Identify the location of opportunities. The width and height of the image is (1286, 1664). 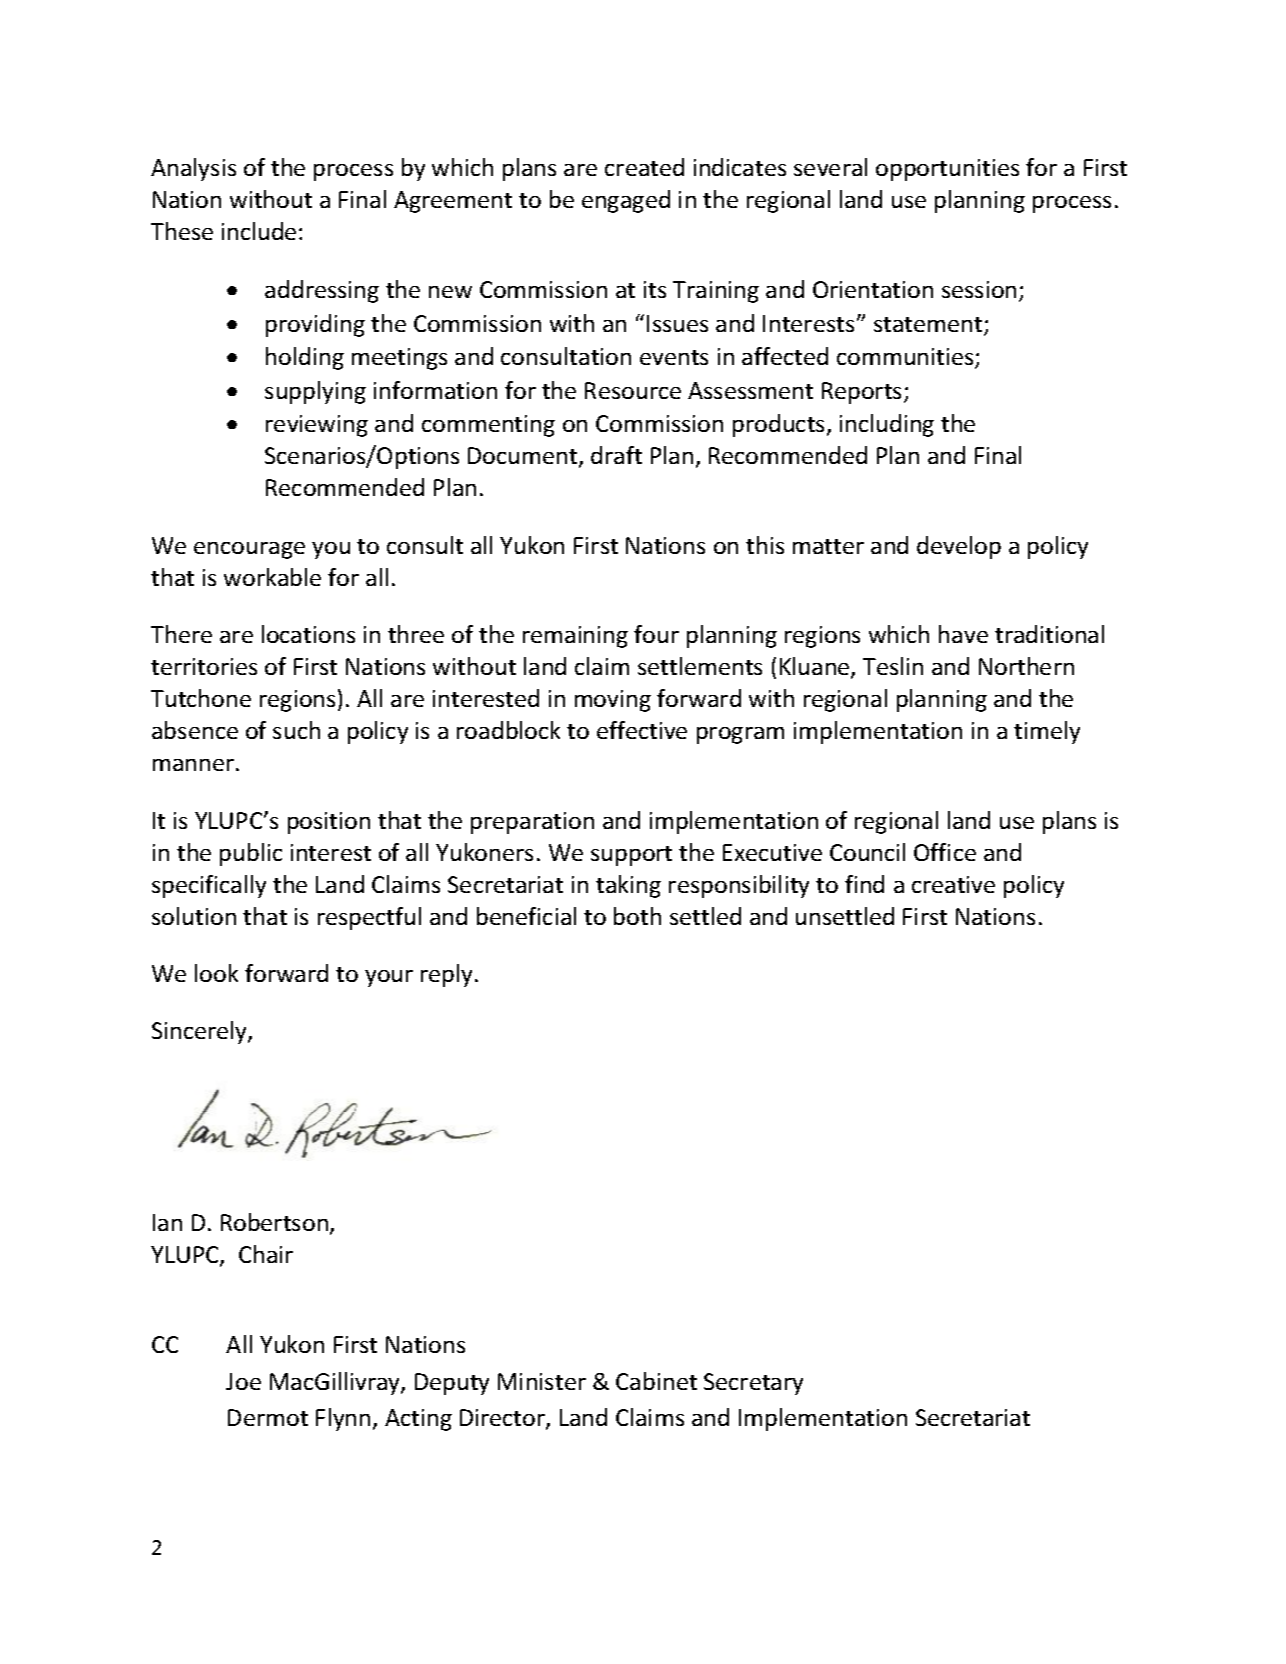
(947, 170).
